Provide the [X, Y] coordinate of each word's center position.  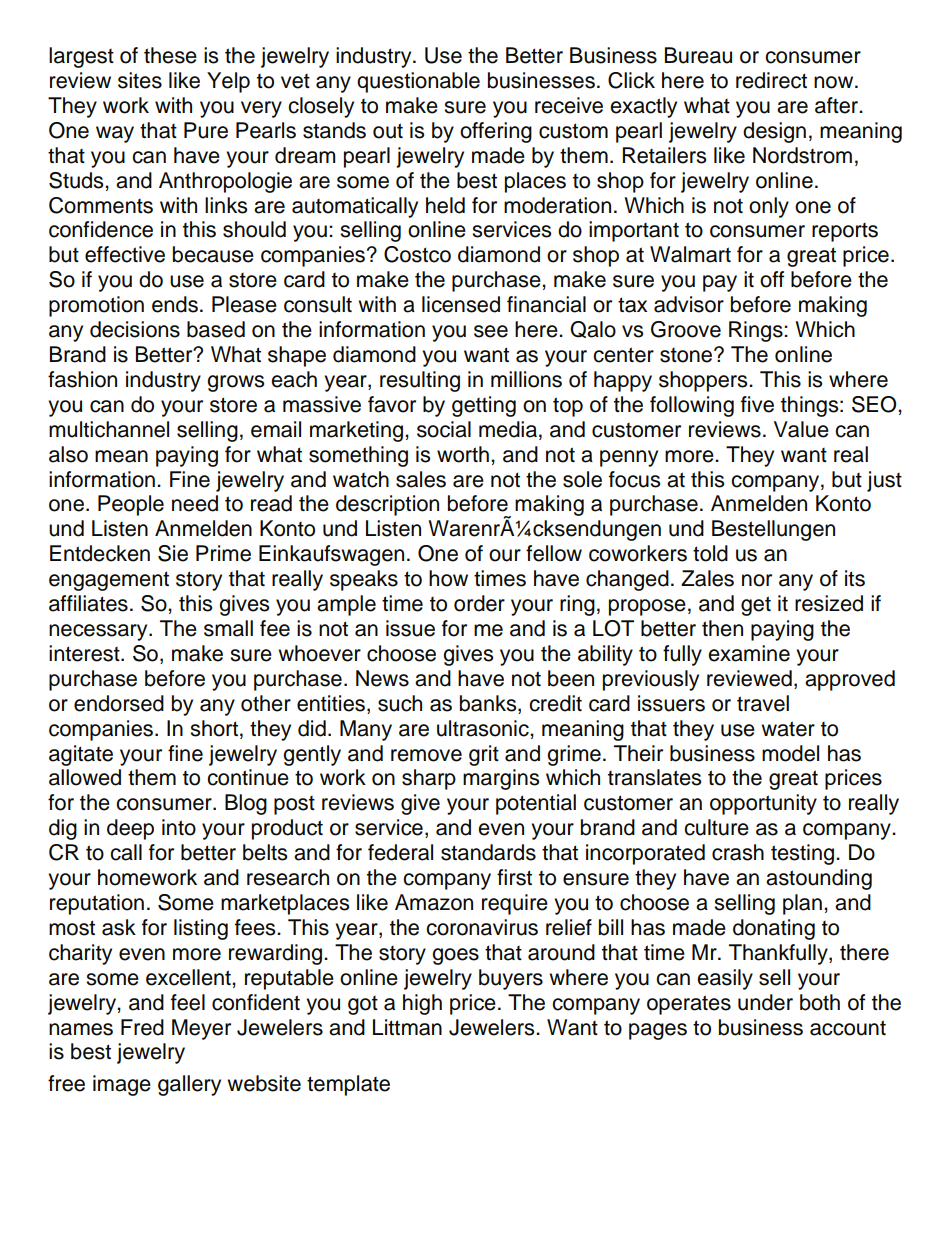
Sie [173, 553]
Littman [407, 1027]
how [448, 578]
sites [140, 80]
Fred [142, 1027]
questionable [418, 82]
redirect [771, 80]
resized [829, 603]
